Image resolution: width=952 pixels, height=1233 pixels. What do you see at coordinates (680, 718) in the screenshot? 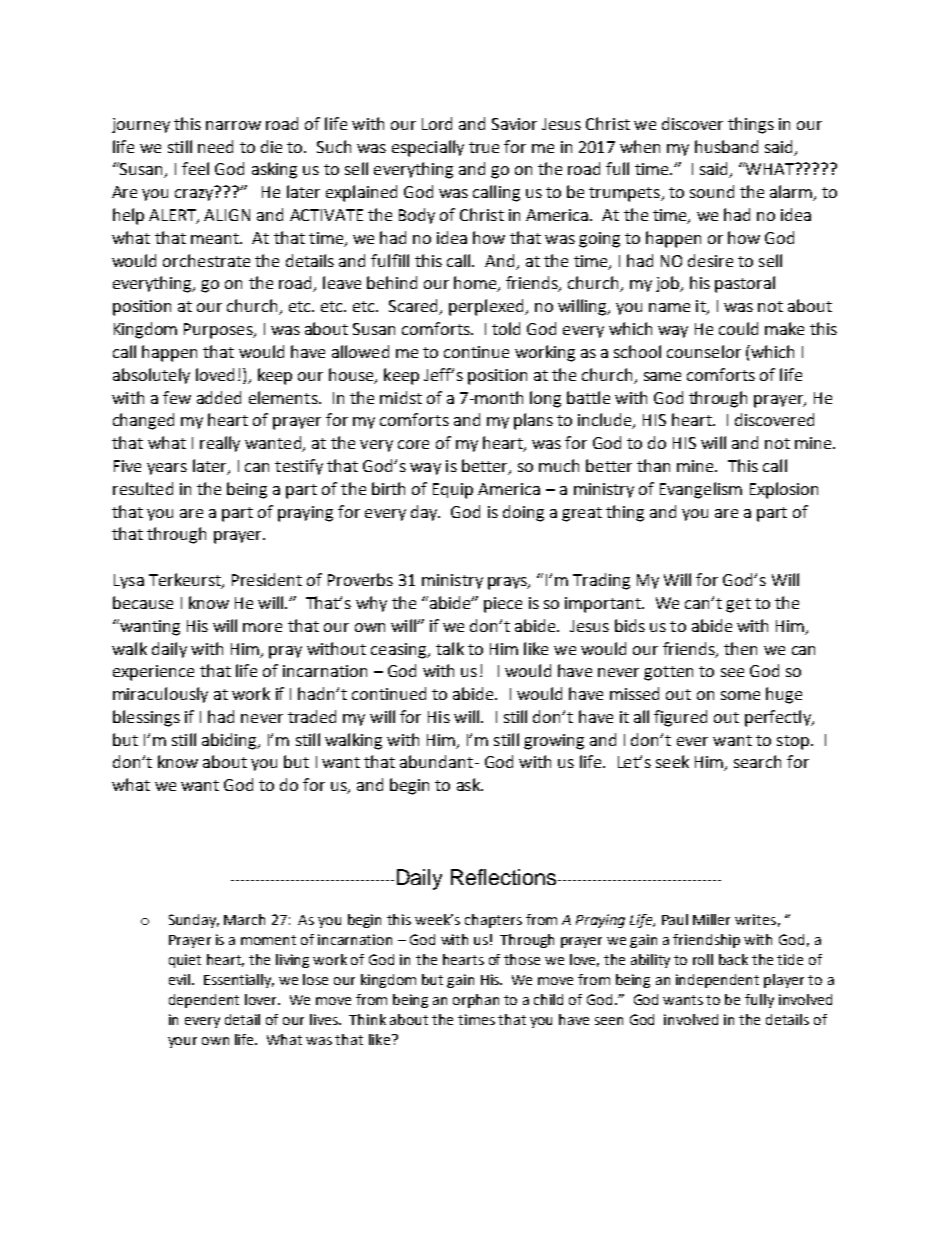
I see `figured` at bounding box center [680, 718].
